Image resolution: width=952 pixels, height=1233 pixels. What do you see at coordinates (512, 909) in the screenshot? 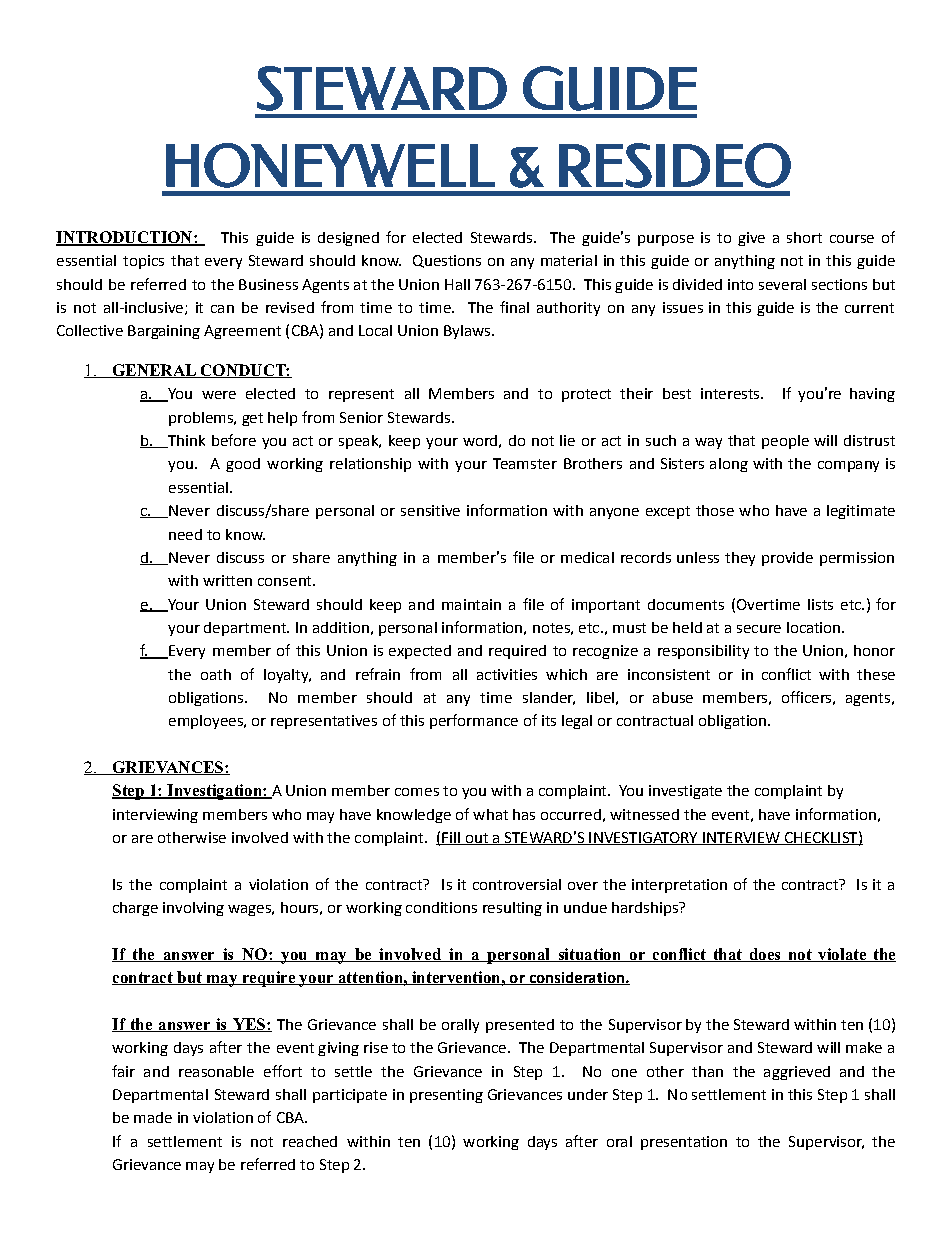
I see `resulting` at bounding box center [512, 909].
